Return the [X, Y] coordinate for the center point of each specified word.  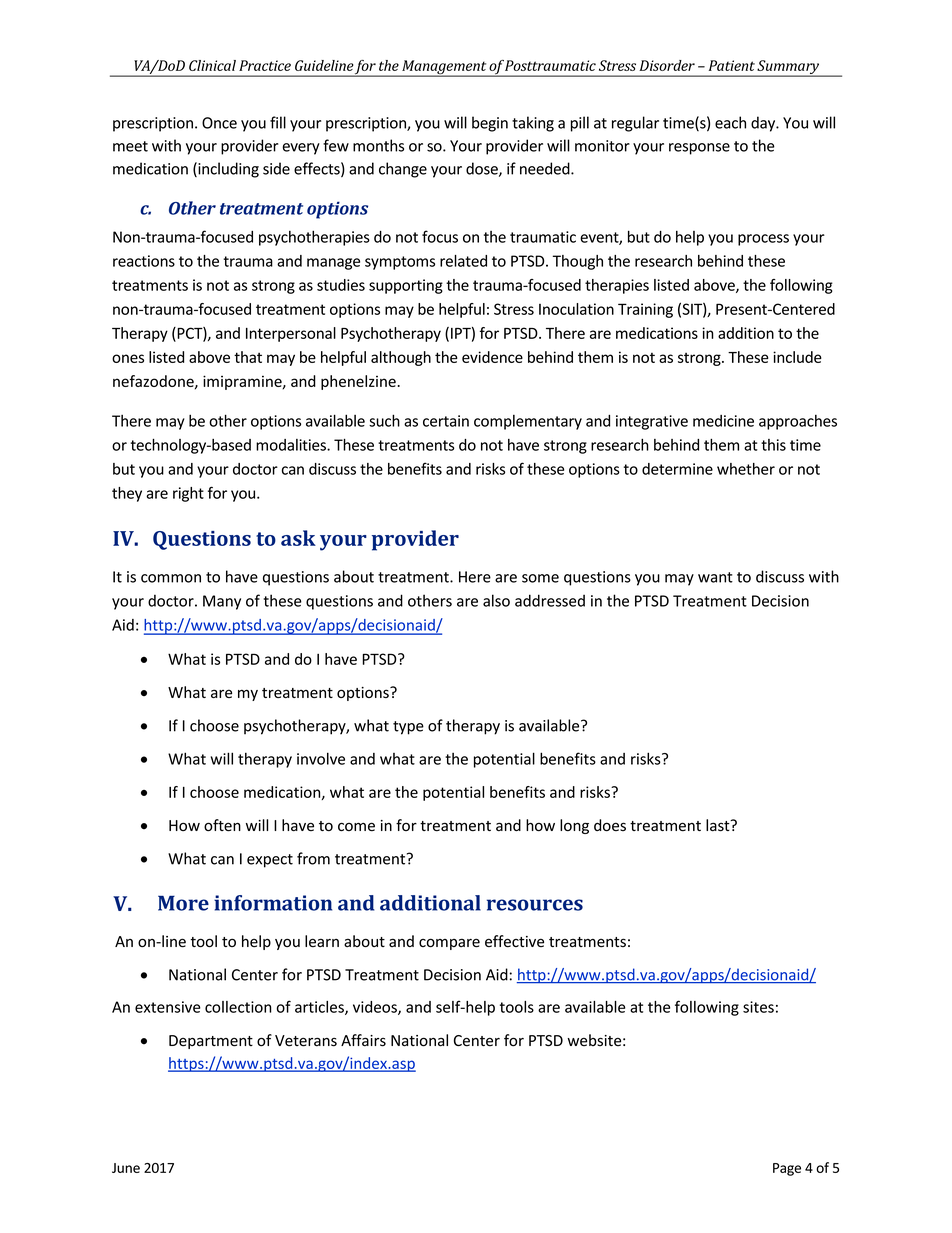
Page [787, 1169]
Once [219, 123]
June [126, 1168]
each [730, 122]
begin [490, 124]
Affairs [363, 1040]
